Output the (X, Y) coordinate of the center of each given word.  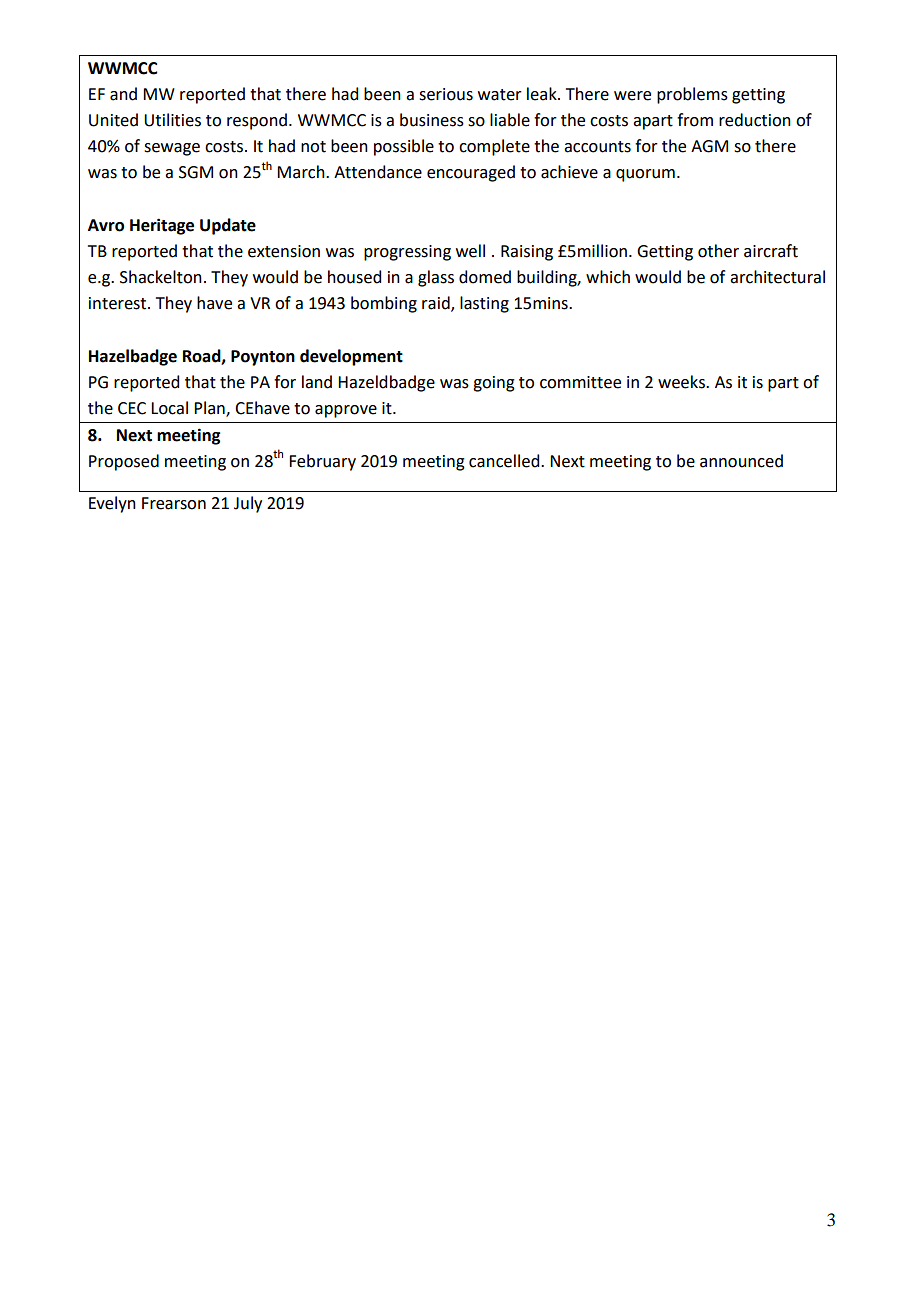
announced (741, 461)
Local (169, 408)
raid (437, 304)
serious (446, 94)
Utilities (172, 120)
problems (692, 95)
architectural (777, 277)
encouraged (471, 173)
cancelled (505, 461)
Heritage (162, 226)
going (494, 384)
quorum (645, 175)
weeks (682, 382)
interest (119, 303)
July (248, 504)
